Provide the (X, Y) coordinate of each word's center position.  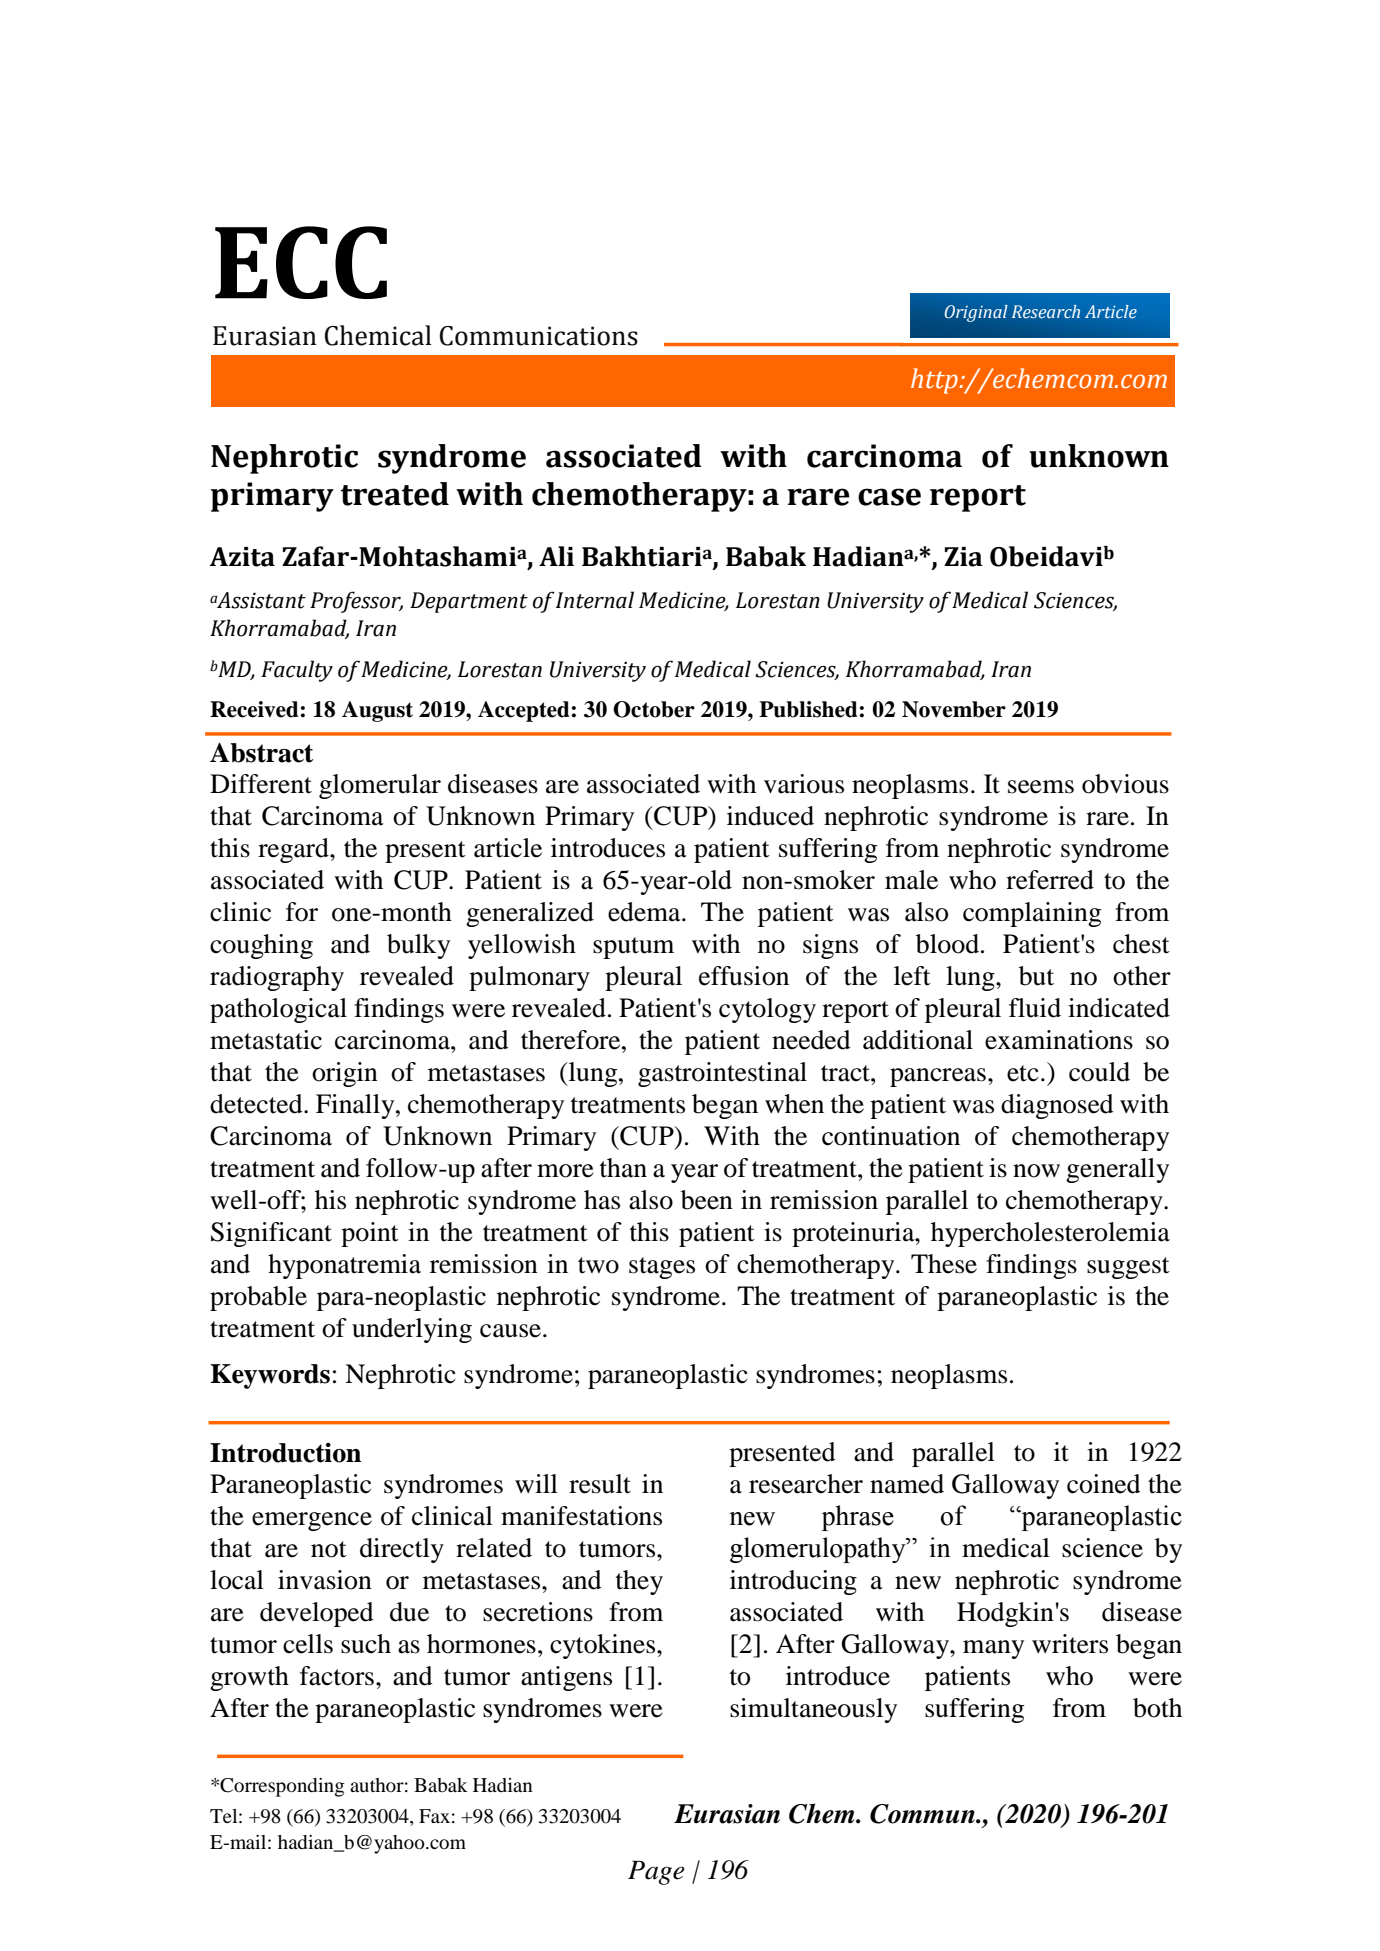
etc (1023, 1073)
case (889, 497)
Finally (356, 1106)
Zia (963, 557)
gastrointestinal (722, 1074)
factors (337, 1676)
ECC (301, 262)
